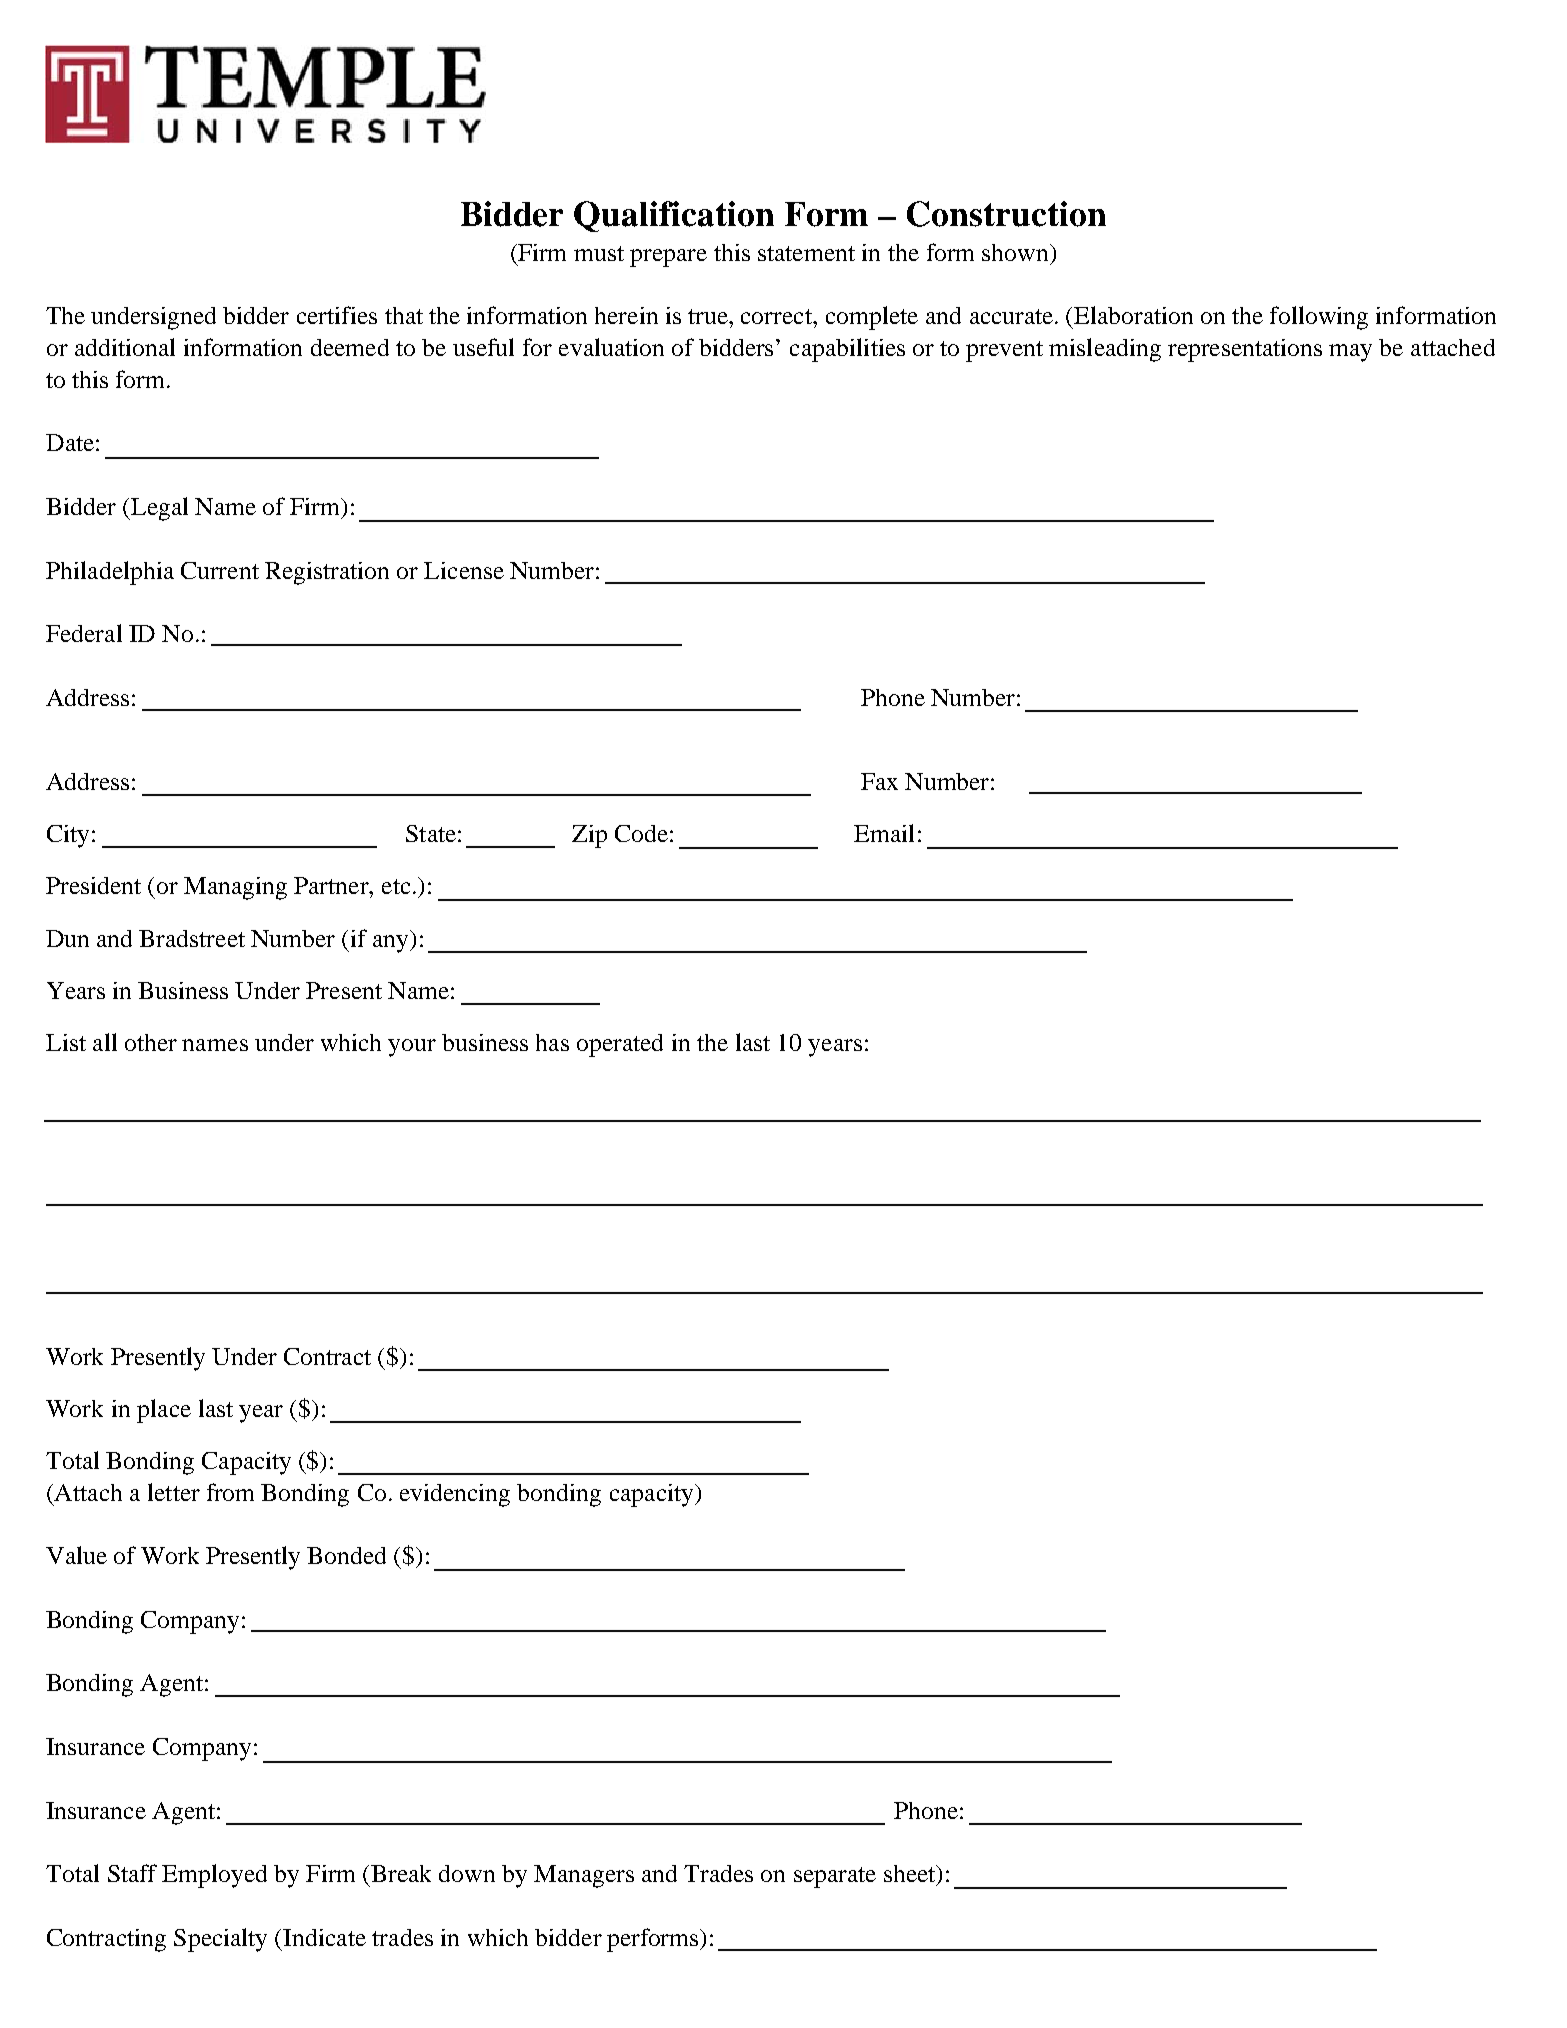 This image has height=2028, width=1567. Describe the element at coordinates (337, 315) in the image. I see `certifies` at that location.
